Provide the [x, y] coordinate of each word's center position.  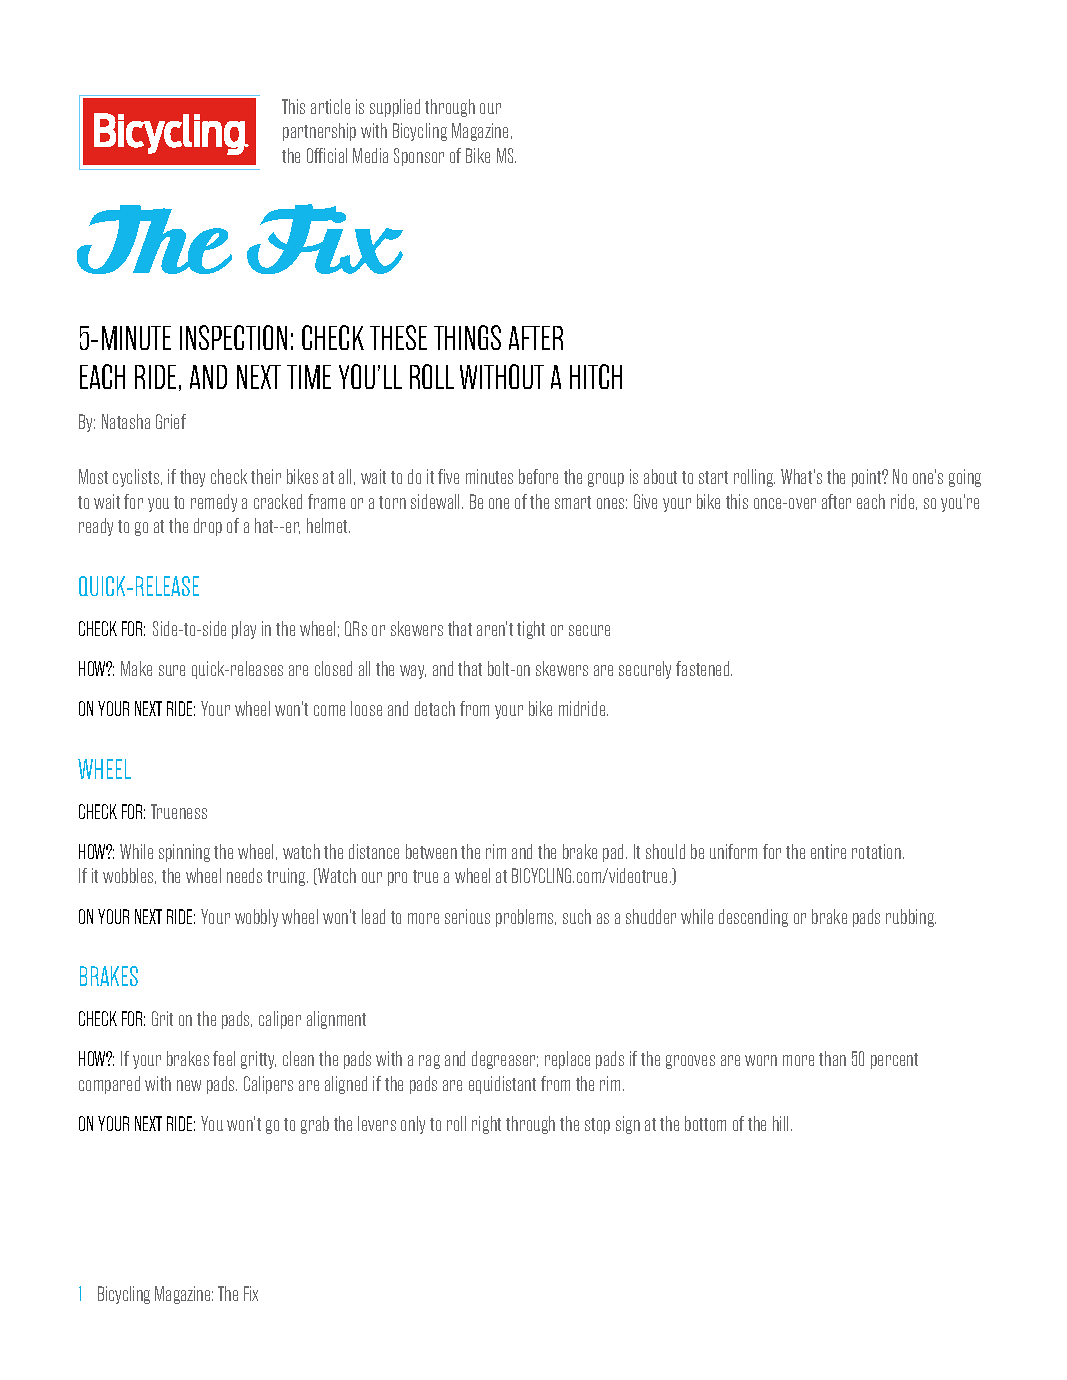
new [189, 1085]
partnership [319, 132]
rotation [876, 851]
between [431, 851]
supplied [395, 108]
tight [531, 630]
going [965, 478]
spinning [184, 853]
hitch [596, 376]
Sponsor [419, 157]
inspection [233, 337]
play [244, 630]
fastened [704, 668]
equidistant [502, 1085]
